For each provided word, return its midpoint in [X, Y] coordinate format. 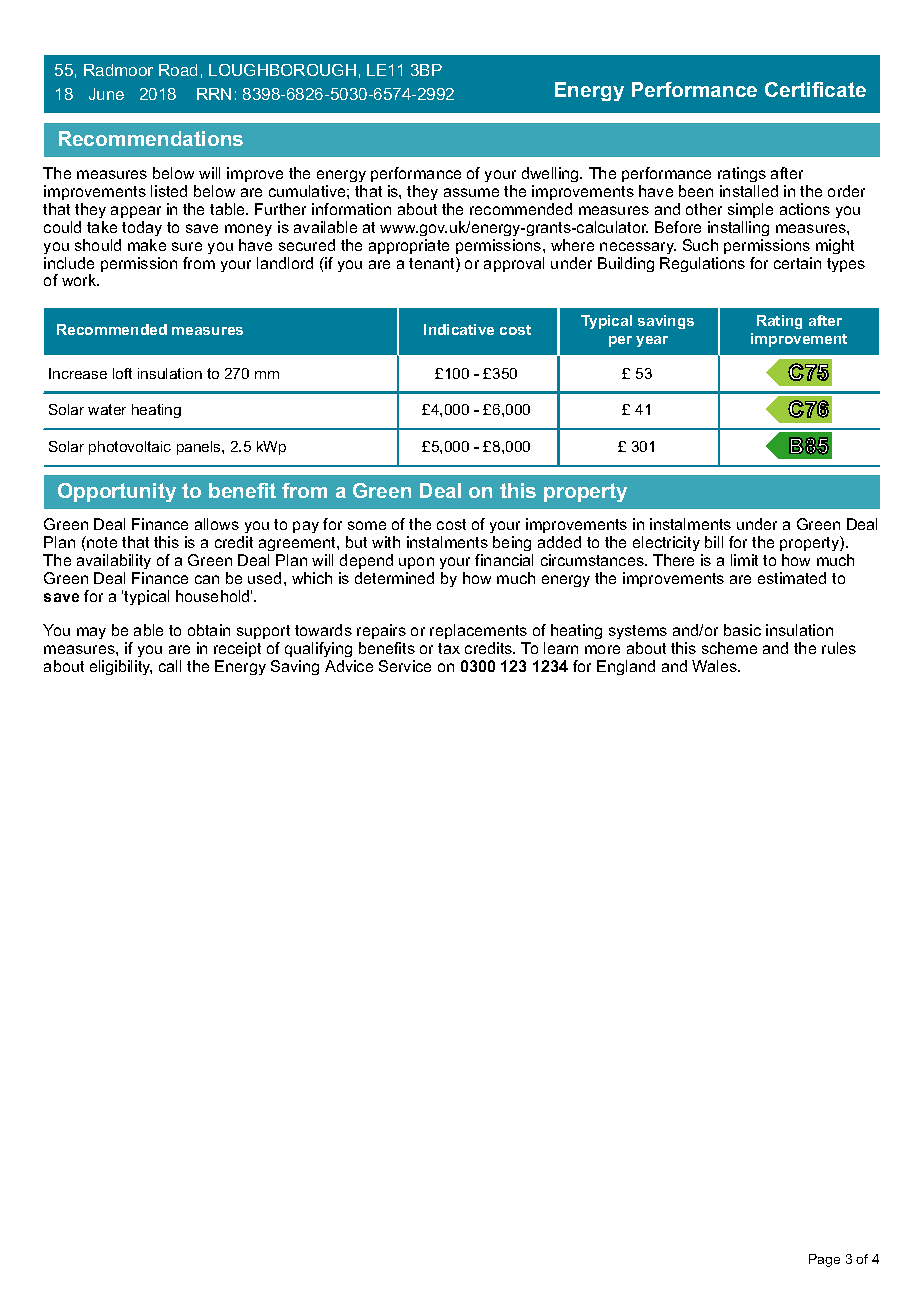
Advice [349, 666]
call [170, 666]
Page [824, 1260]
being [513, 545]
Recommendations [151, 138]
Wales [715, 666]
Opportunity [117, 492]
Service [405, 666]
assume [471, 192]
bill [714, 542]
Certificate [815, 89]
